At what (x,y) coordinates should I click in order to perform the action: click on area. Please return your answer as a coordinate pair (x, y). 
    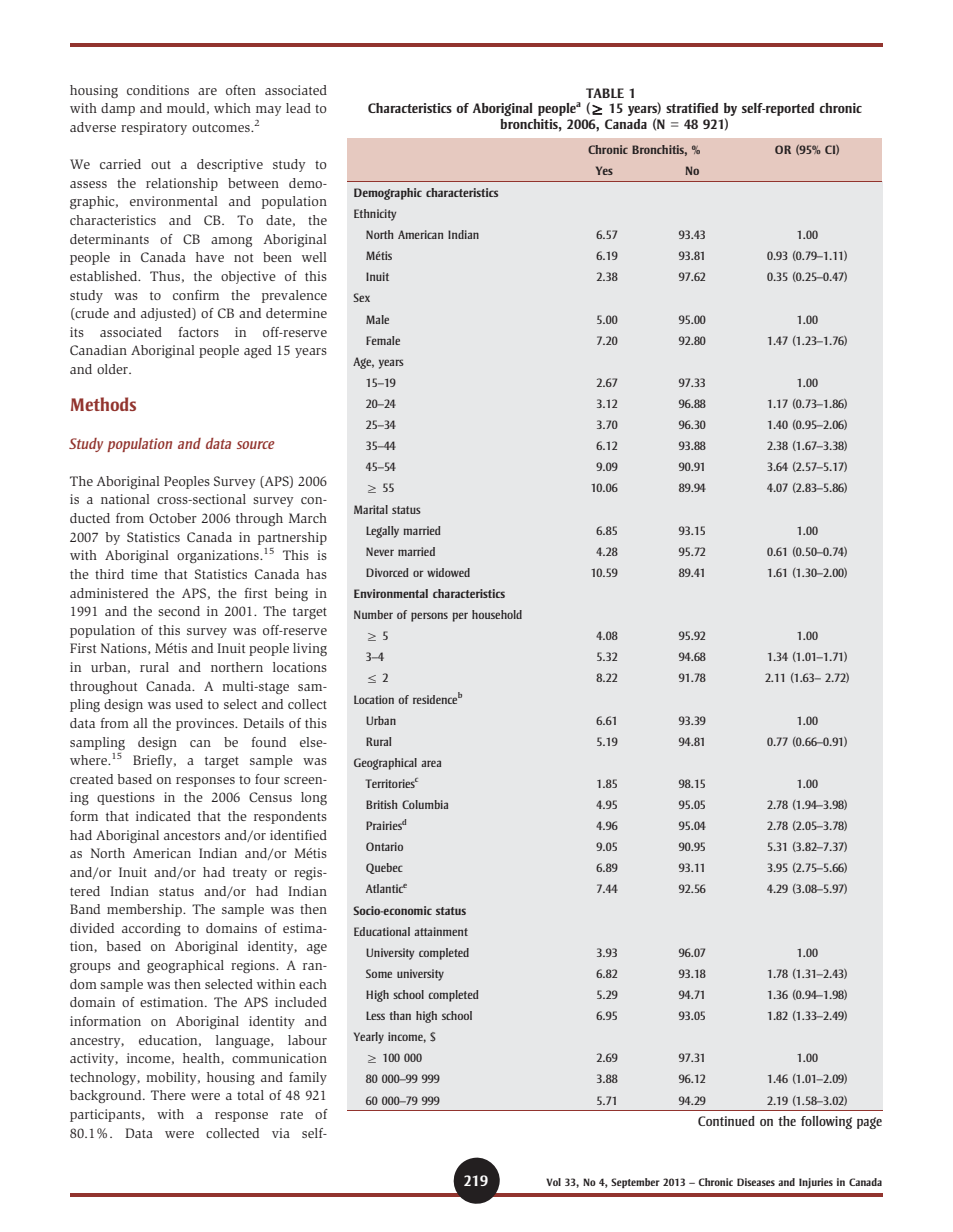
    Looking at the image, I should click on (431, 763).
